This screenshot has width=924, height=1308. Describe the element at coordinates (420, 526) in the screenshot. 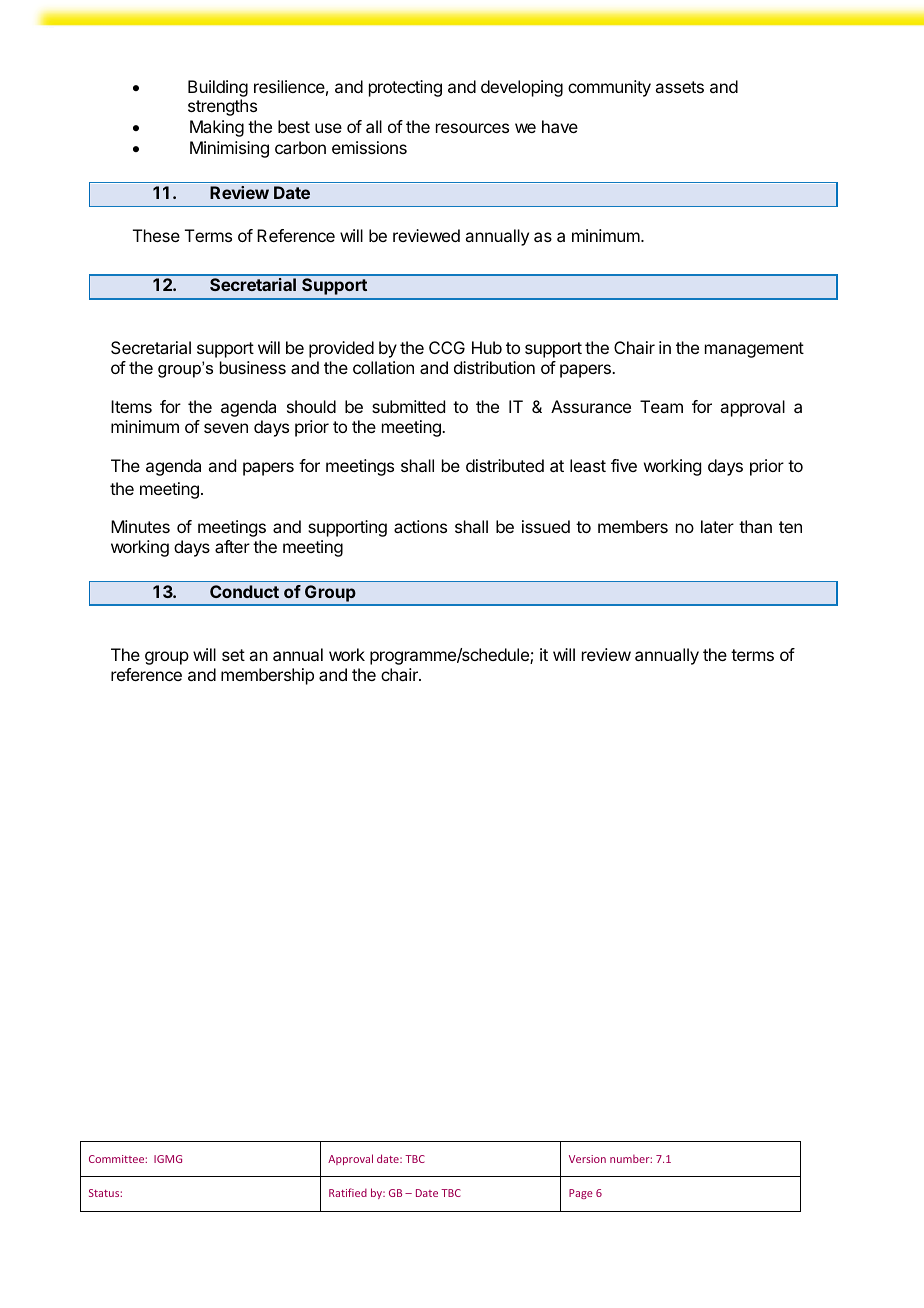

I see `actions` at that location.
